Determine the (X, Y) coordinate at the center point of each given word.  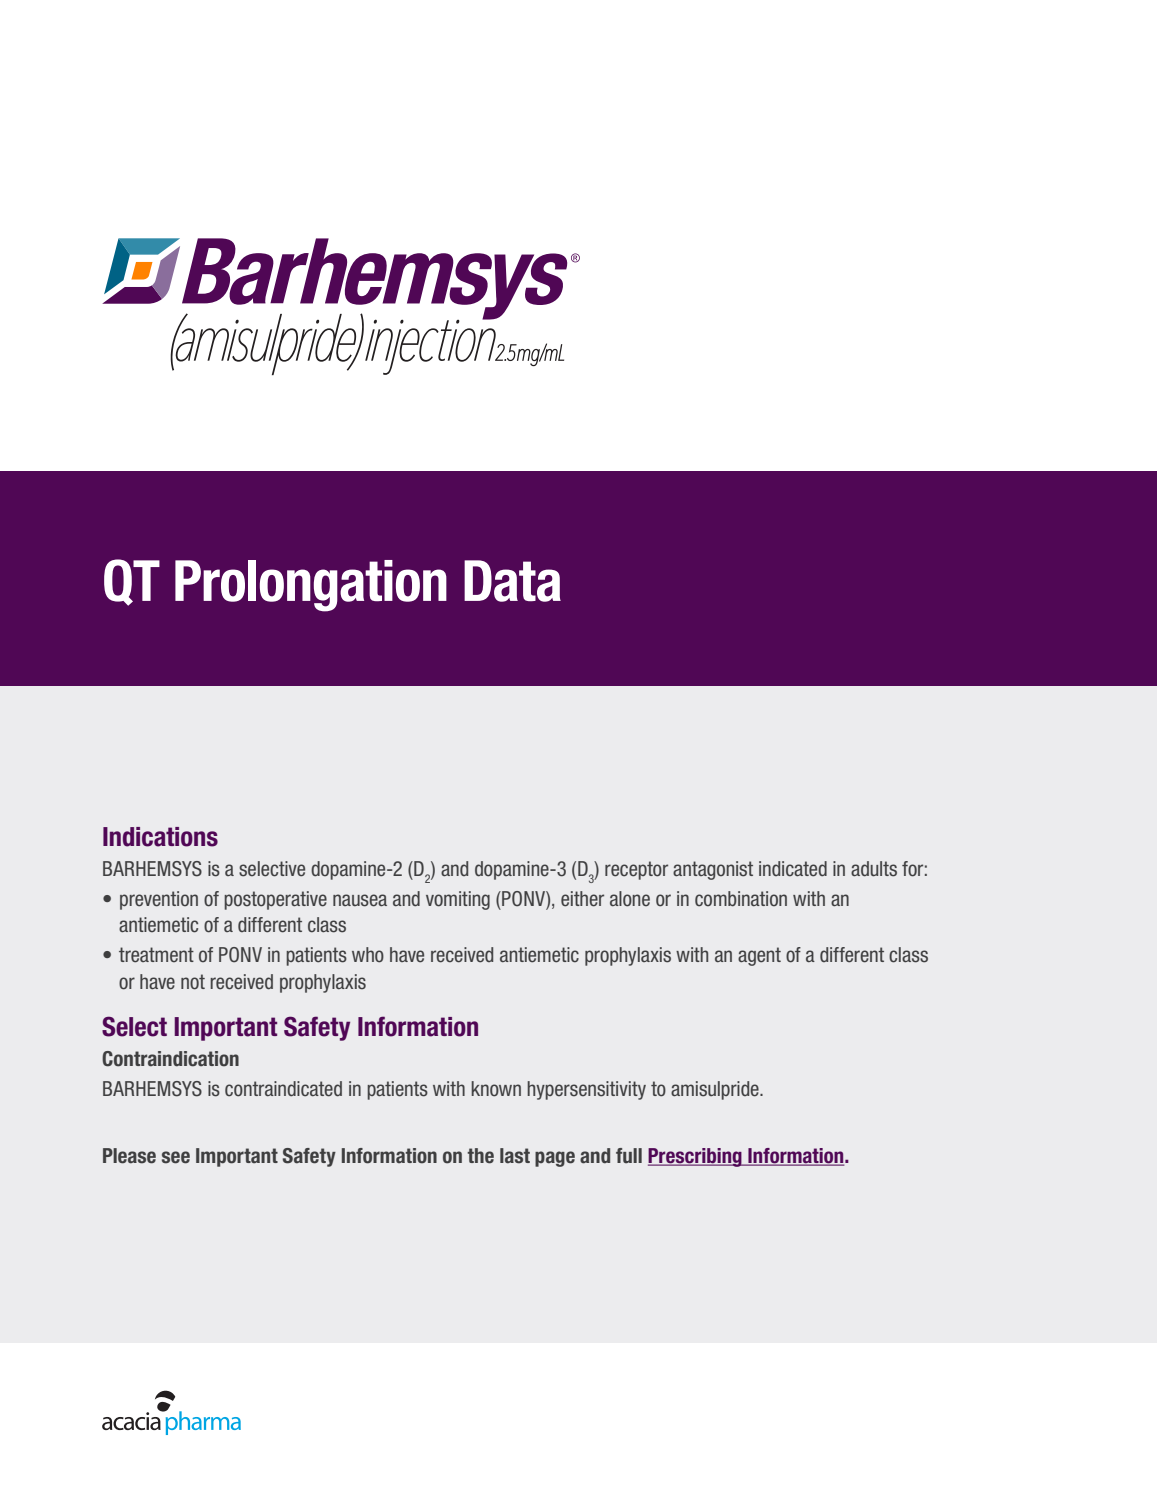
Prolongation (311, 586)
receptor (636, 870)
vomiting (458, 900)
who (368, 955)
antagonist (713, 870)
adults (874, 869)
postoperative (275, 900)
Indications (160, 837)
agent (759, 956)
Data (512, 581)
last (515, 1156)
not (193, 982)
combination (741, 899)
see (176, 1157)
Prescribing (696, 1157)
